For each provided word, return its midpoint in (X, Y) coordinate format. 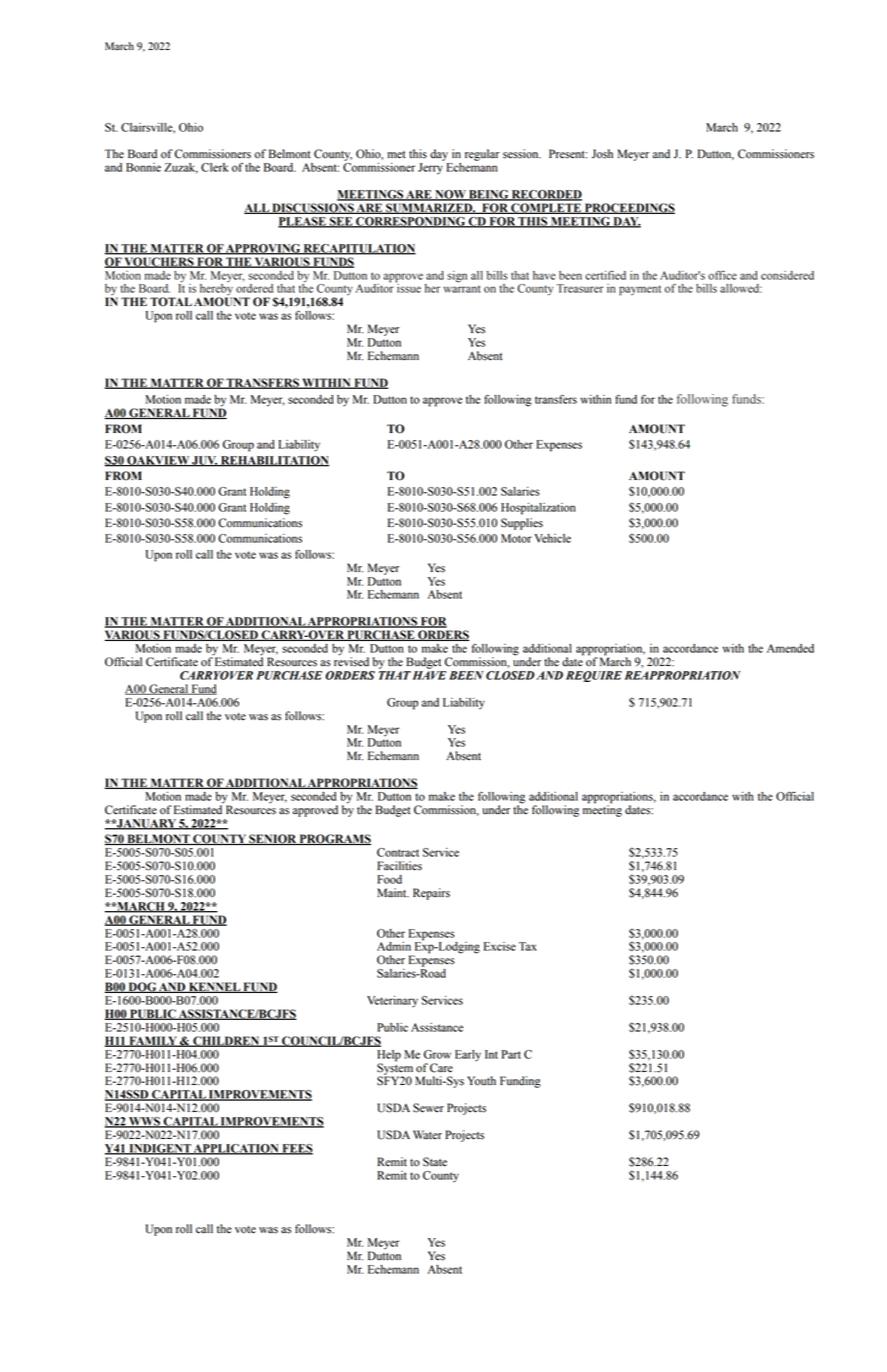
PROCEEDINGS (628, 208)
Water (427, 1135)
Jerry (430, 169)
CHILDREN (226, 1041)
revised (351, 661)
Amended (790, 648)
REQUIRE (594, 676)
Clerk (214, 167)
